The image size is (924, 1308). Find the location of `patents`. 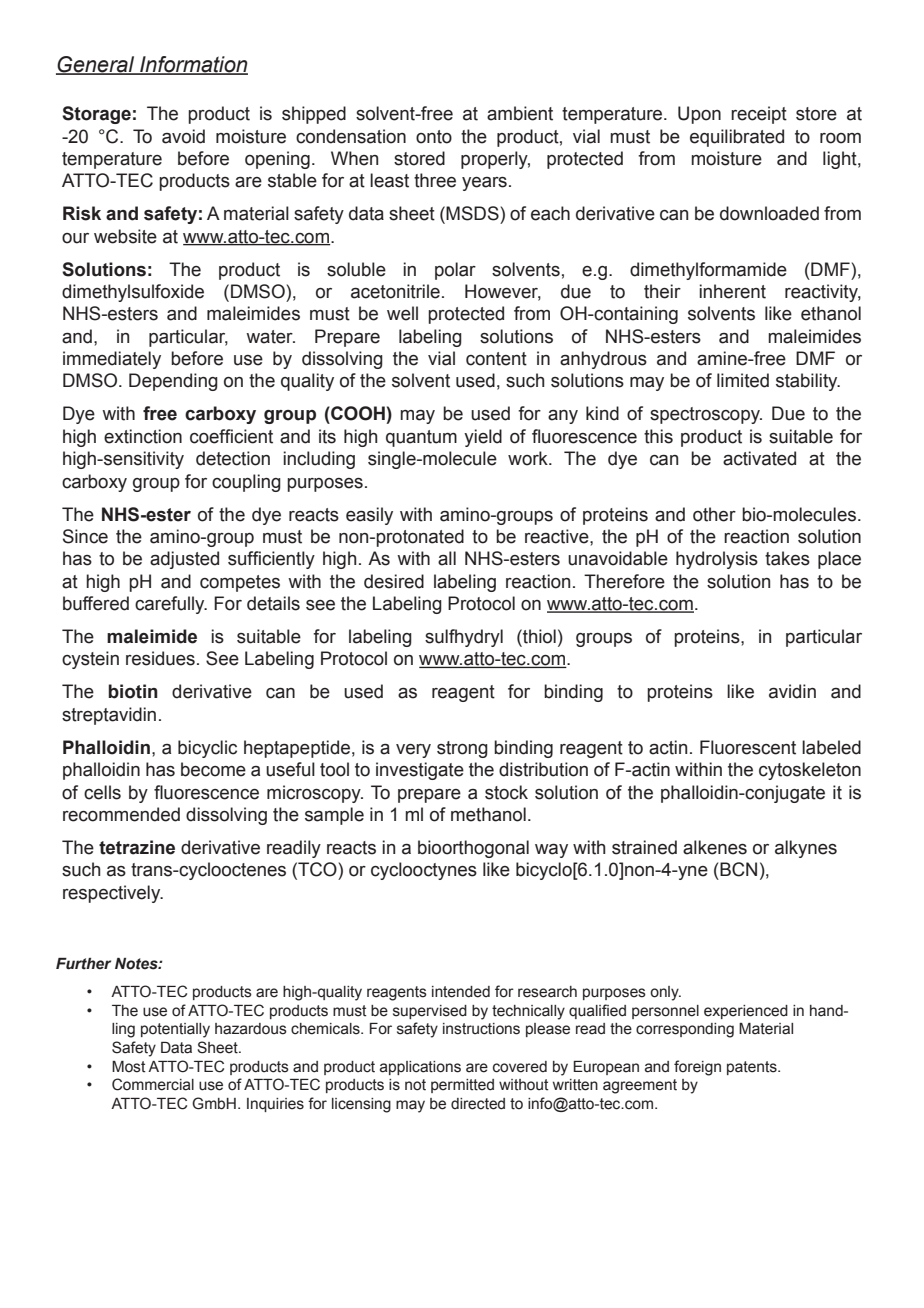

patents is located at coordinates (753, 1068).
